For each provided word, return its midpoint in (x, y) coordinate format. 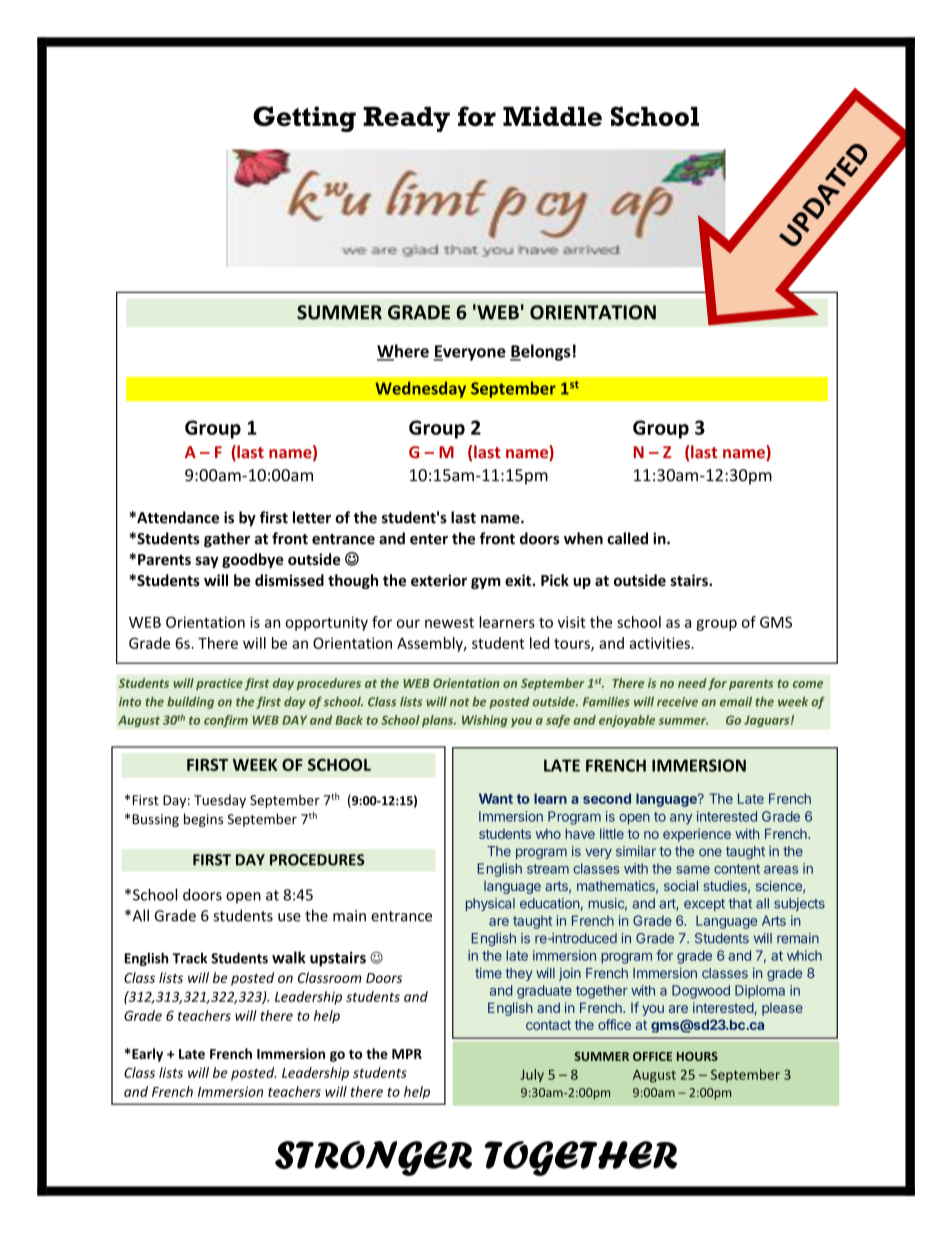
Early (147, 1055)
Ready (406, 119)
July (532, 1076)
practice (219, 684)
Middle (552, 116)
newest (449, 623)
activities (660, 643)
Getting (304, 119)
